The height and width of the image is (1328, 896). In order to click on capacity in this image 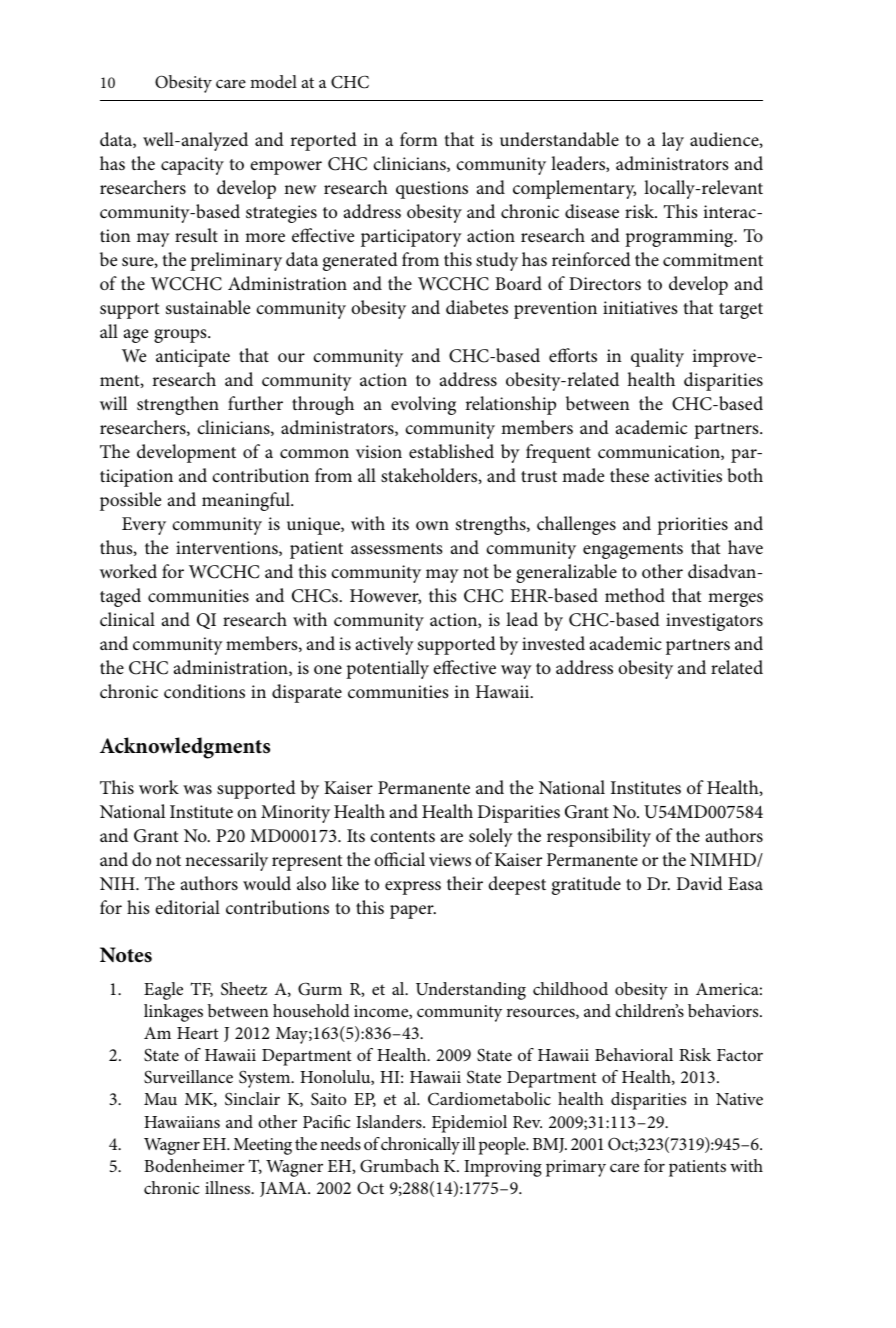, I will do `click(192, 166)`.
